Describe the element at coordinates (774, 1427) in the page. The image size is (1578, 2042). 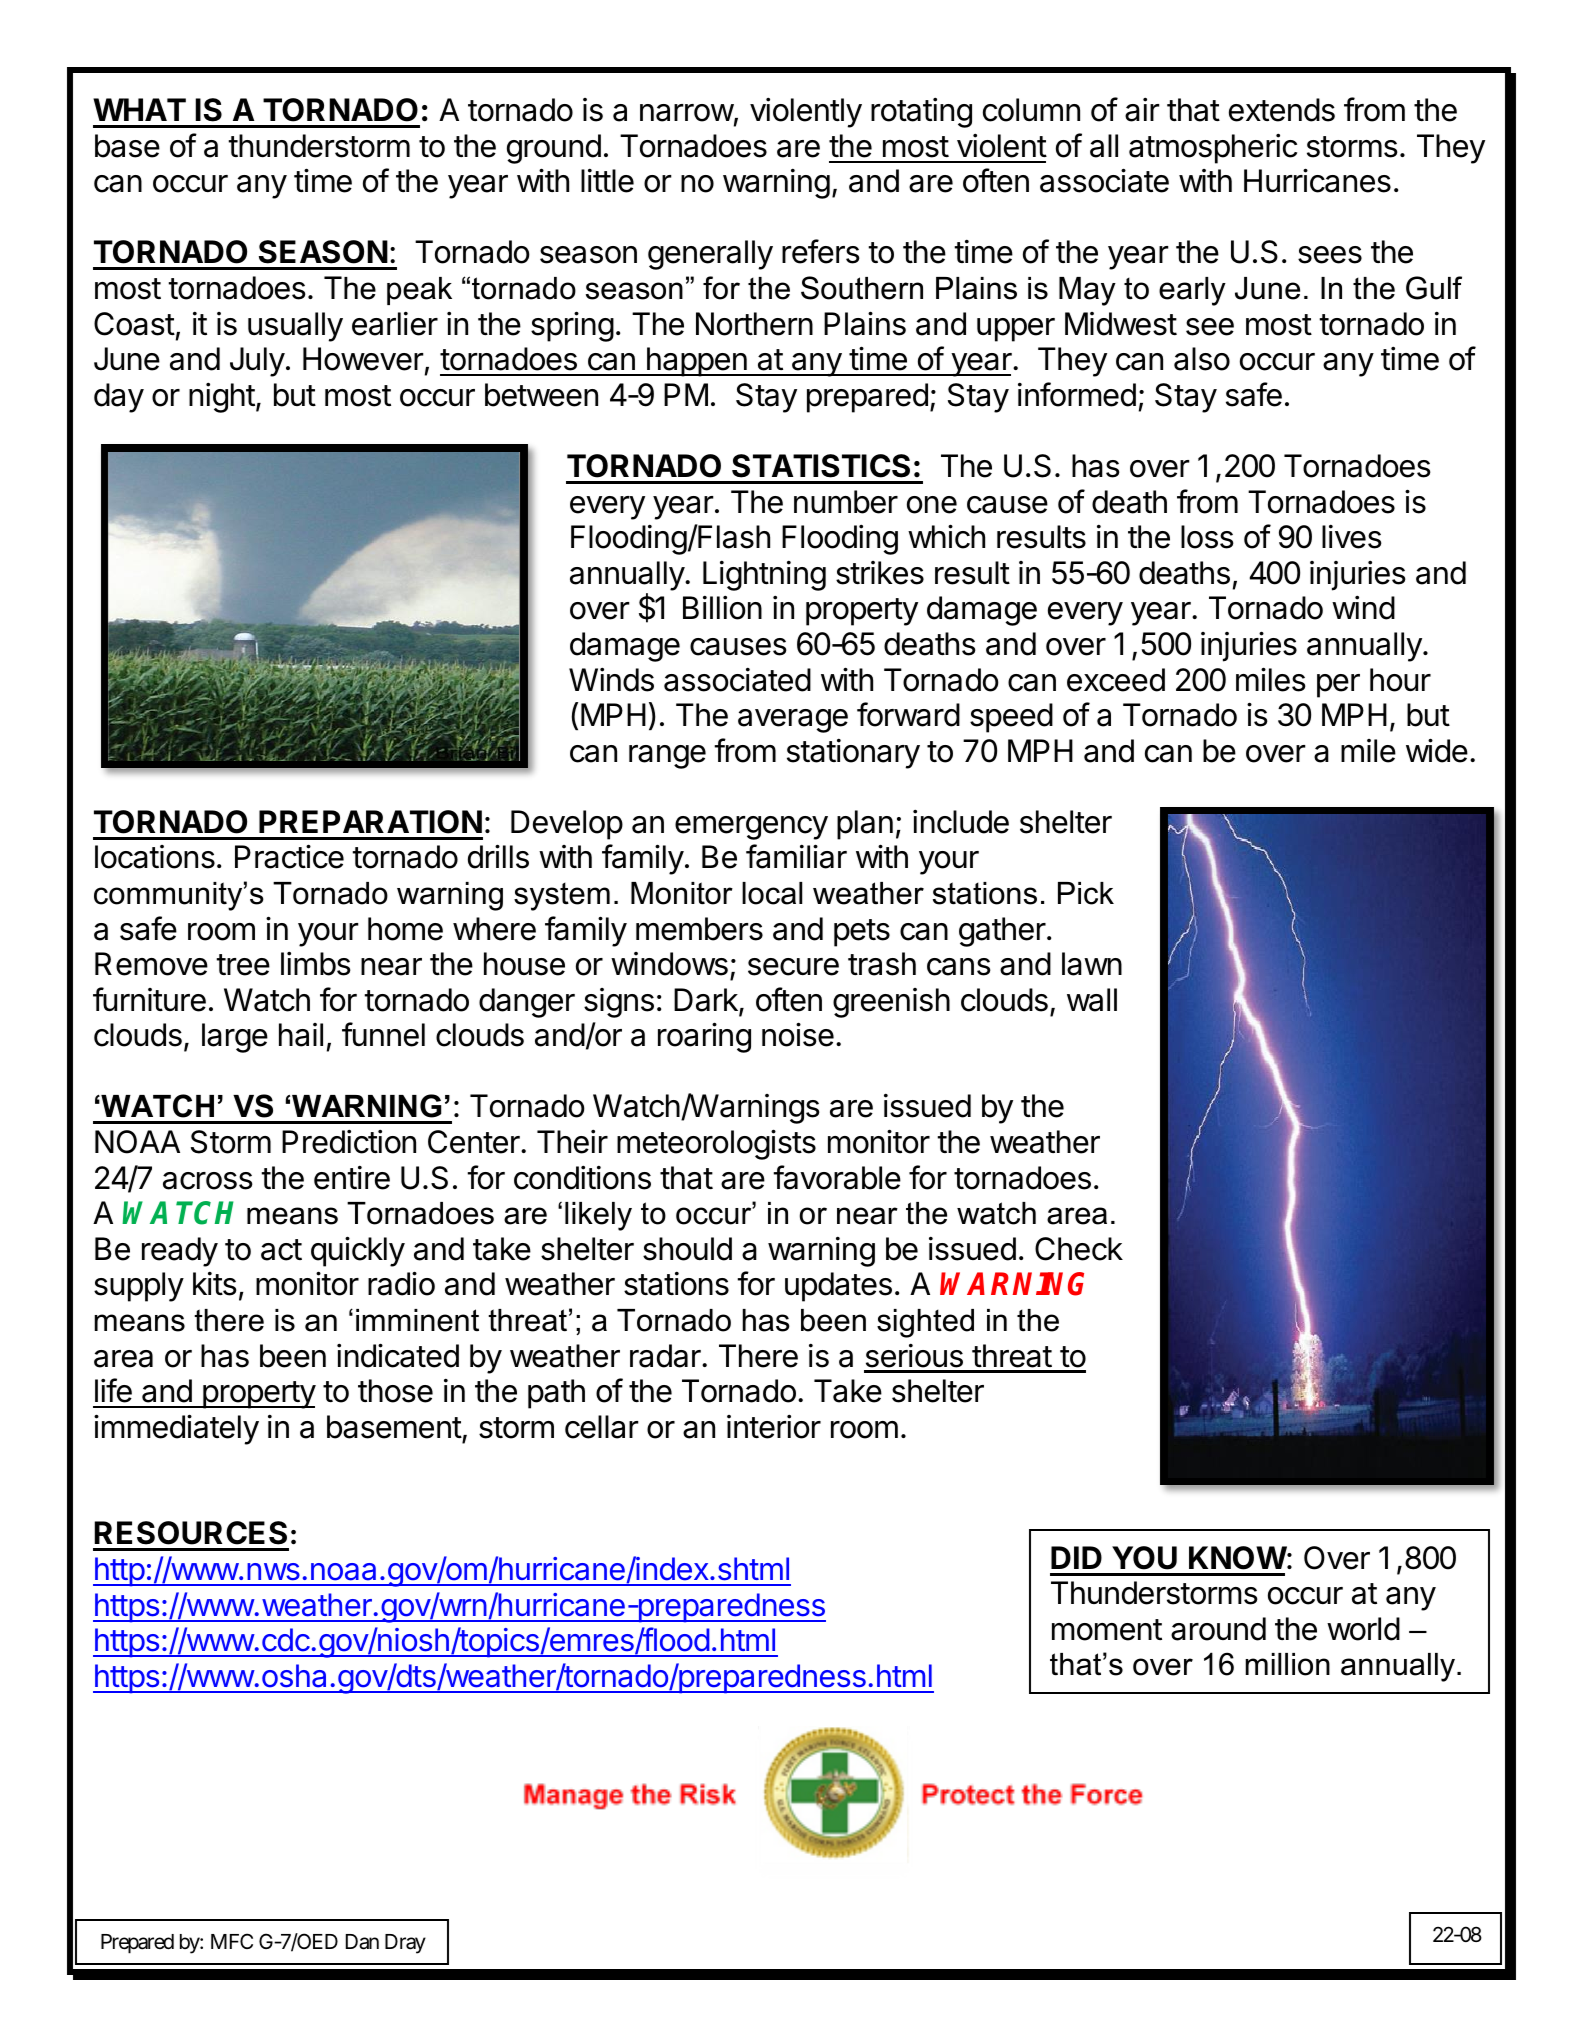
I see `interior` at that location.
